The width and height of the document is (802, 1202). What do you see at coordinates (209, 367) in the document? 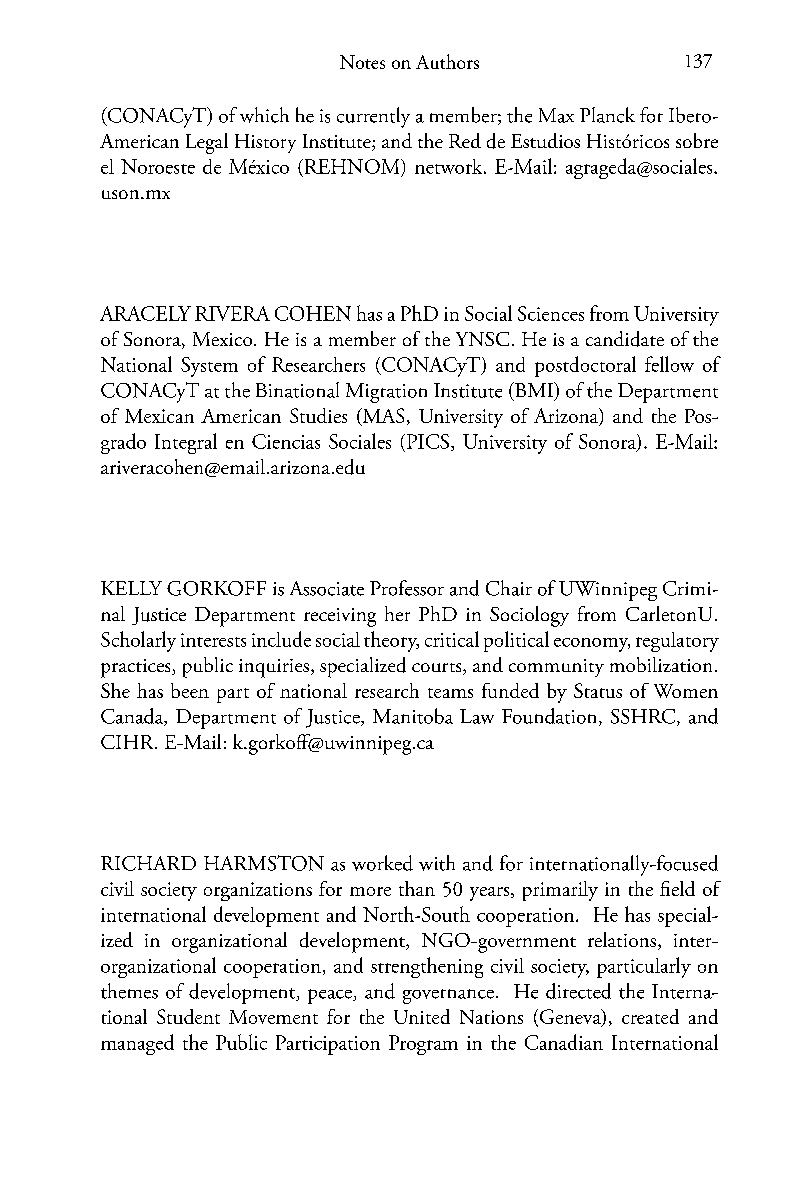
I see `System` at bounding box center [209, 367].
